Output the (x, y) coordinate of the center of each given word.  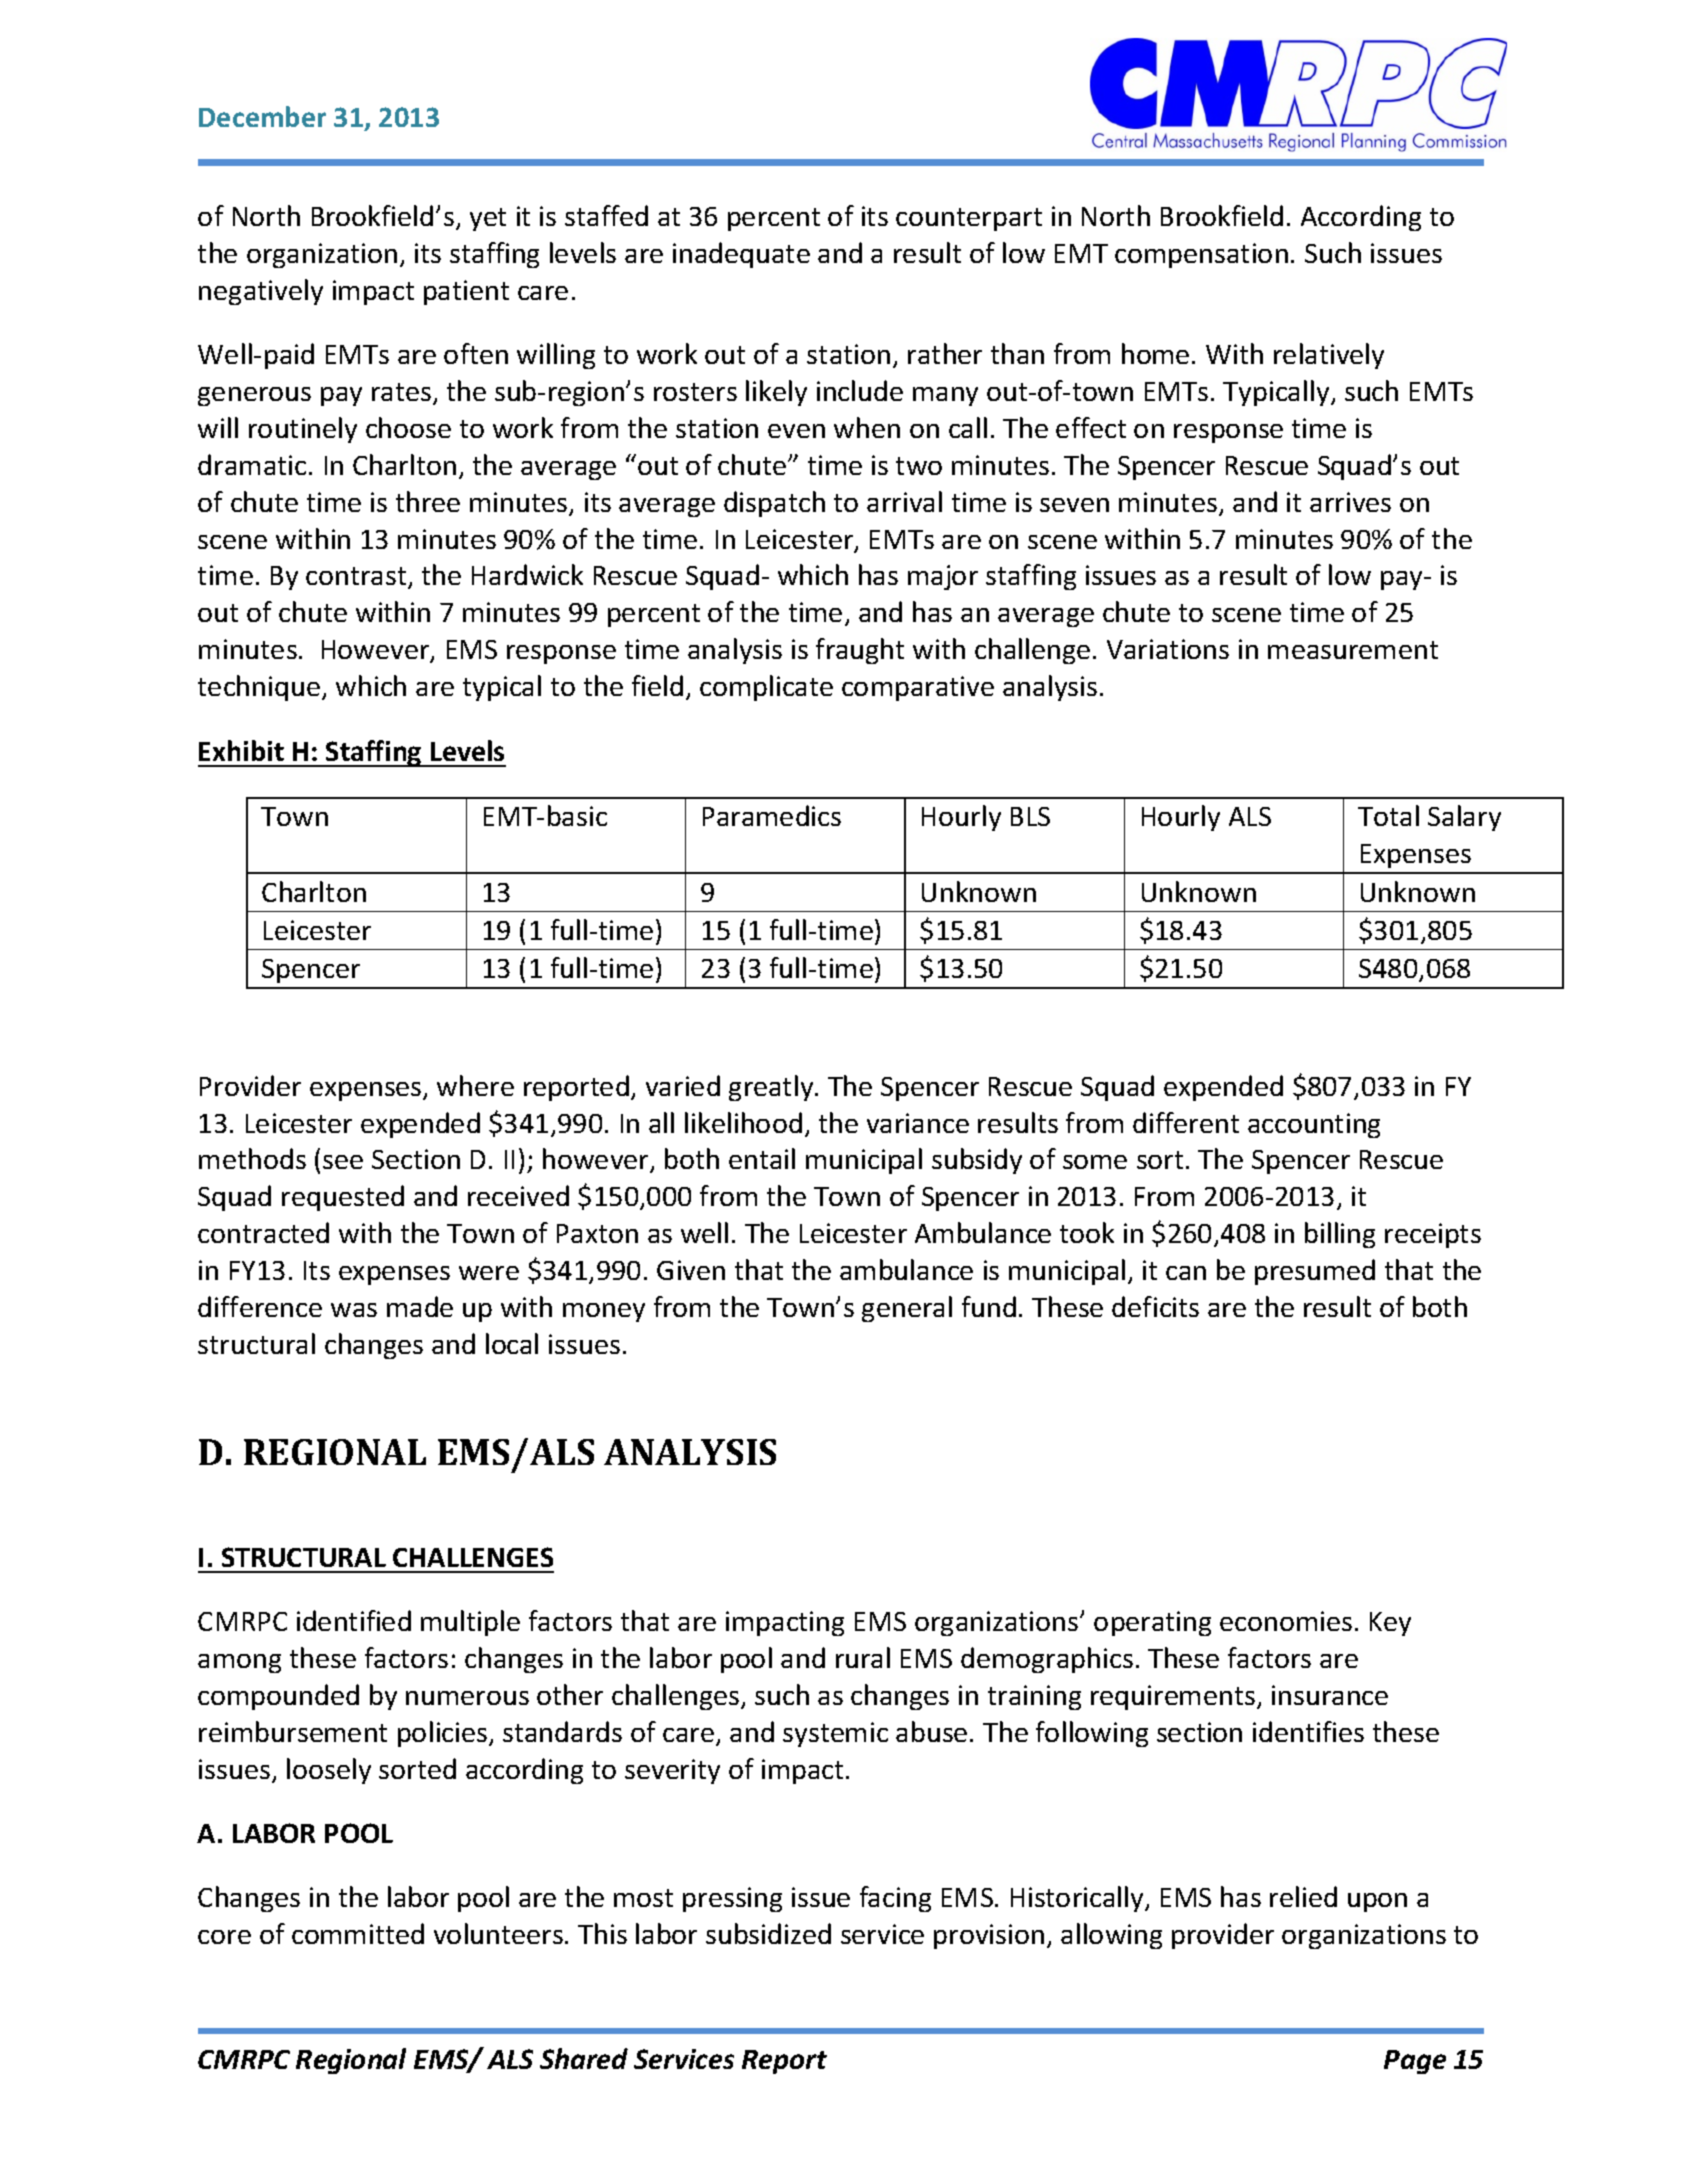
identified (354, 1620)
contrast (357, 577)
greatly (772, 1088)
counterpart (969, 219)
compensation (1201, 255)
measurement (1353, 650)
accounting (1314, 1125)
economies (1286, 1621)
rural (863, 1657)
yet (488, 219)
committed (358, 1933)
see (343, 1162)
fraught (860, 651)
